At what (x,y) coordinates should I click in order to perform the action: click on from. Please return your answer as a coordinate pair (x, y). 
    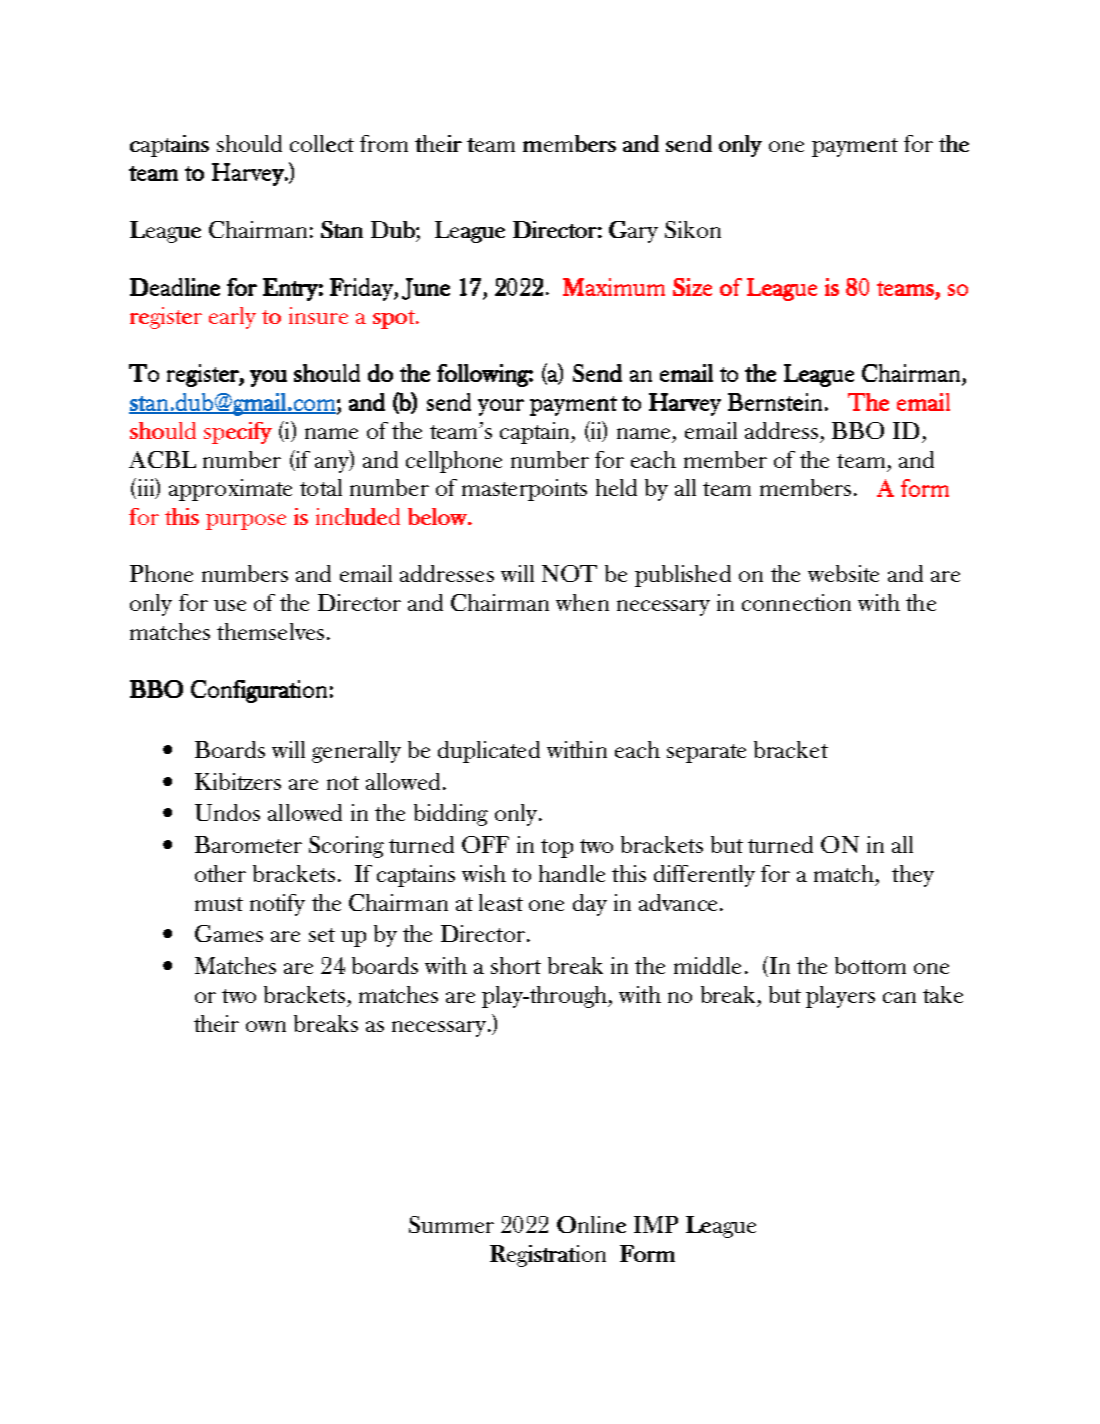
    Looking at the image, I should click on (384, 143).
